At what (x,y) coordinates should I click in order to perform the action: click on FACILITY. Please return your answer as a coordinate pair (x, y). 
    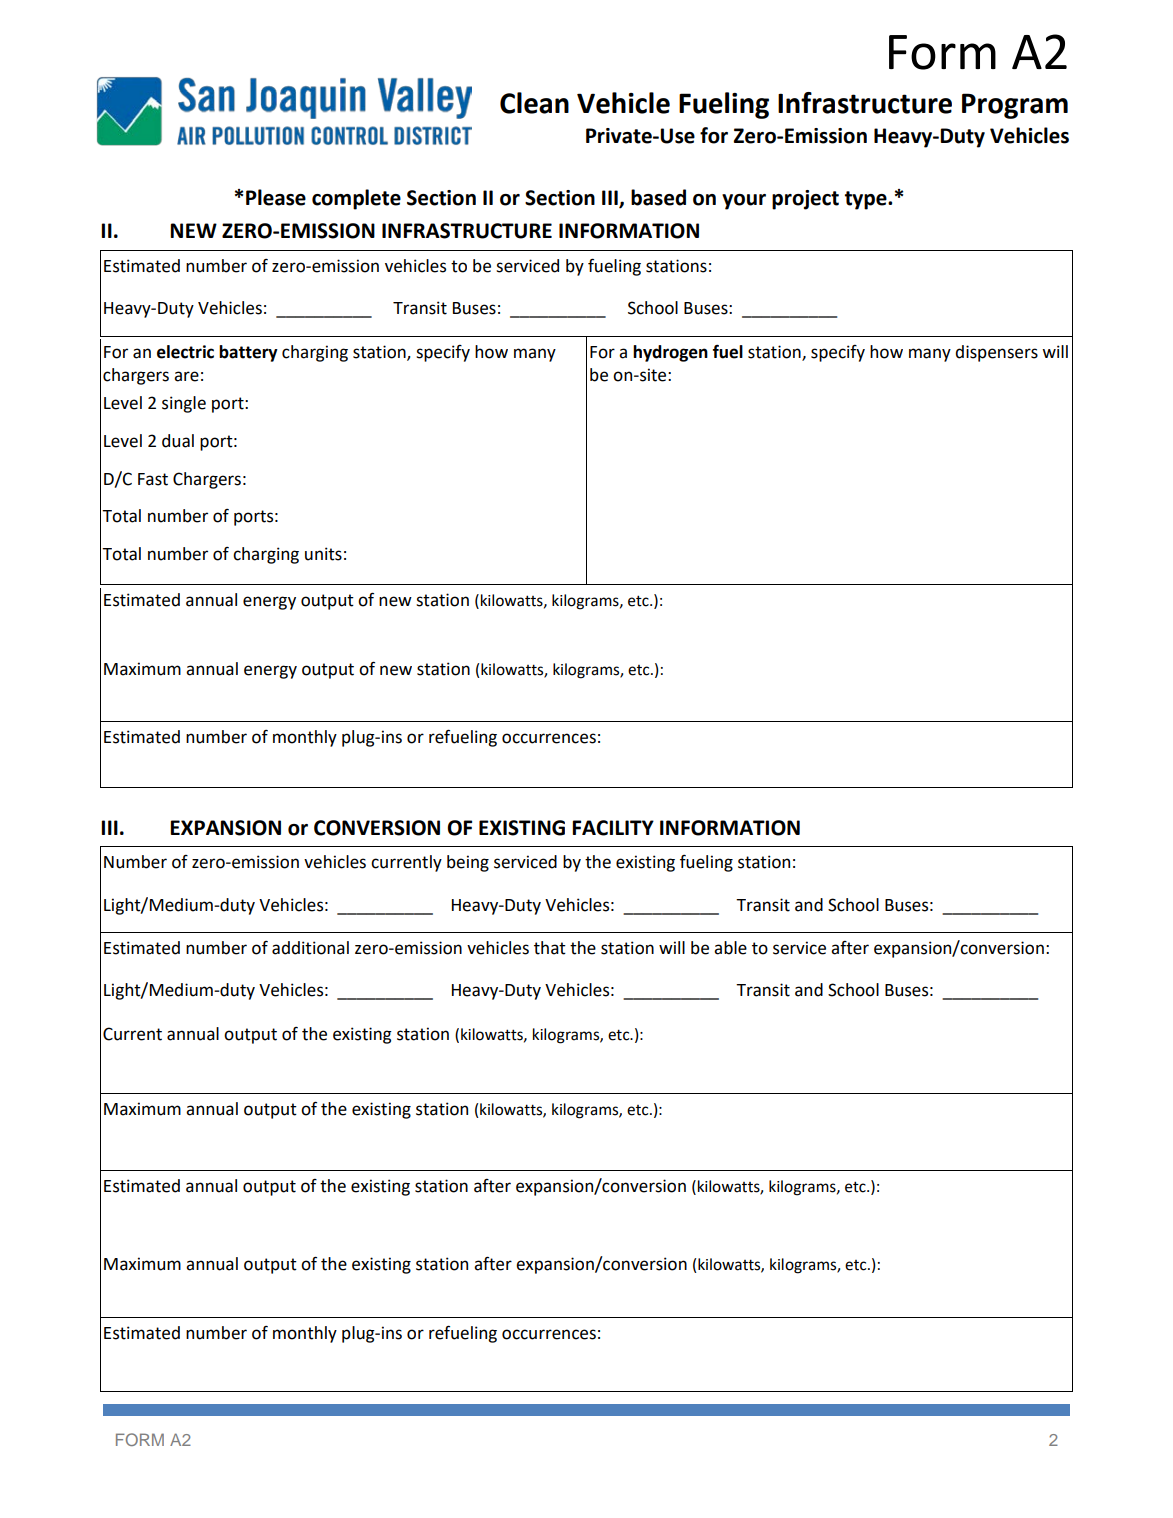
    Looking at the image, I should click on (613, 828).
